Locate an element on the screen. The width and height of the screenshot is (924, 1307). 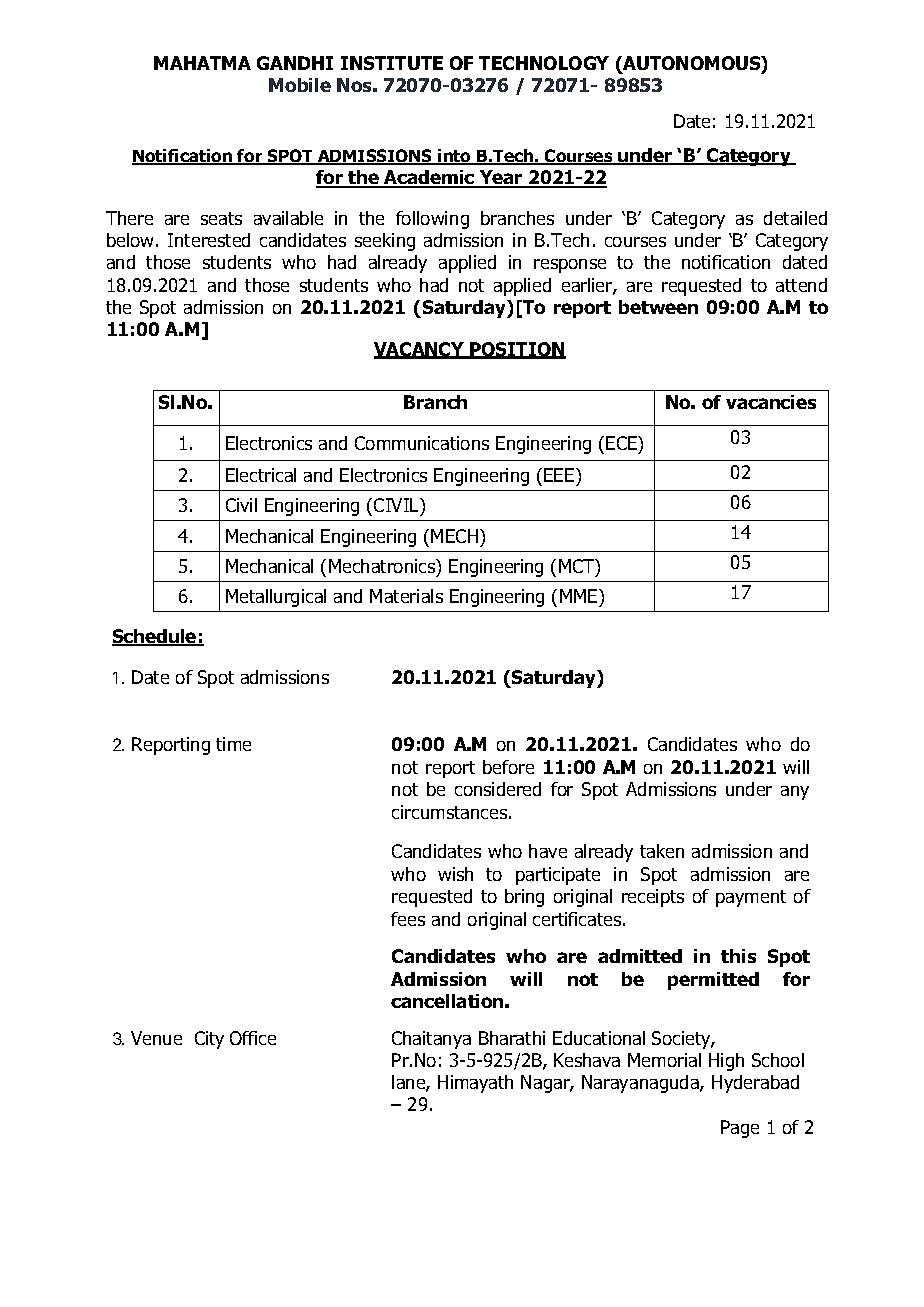
Materials is located at coordinates (406, 596).
